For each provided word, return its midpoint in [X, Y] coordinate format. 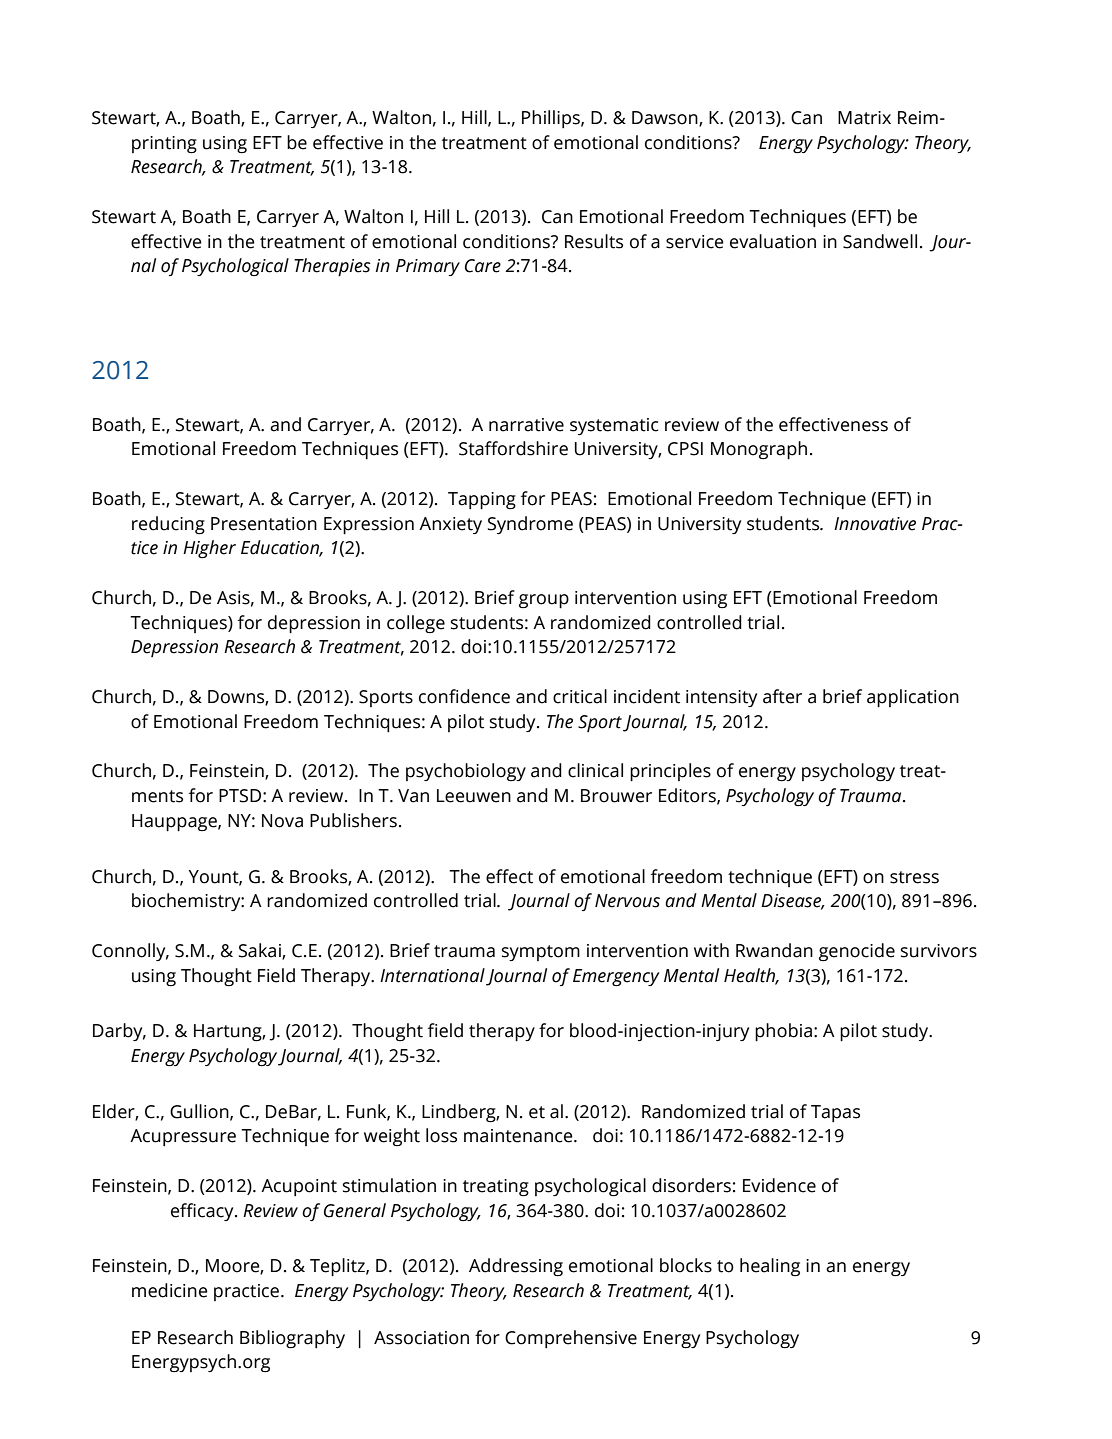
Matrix [864, 118]
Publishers [353, 820]
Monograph [759, 450]
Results [594, 241]
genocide [857, 952]
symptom [541, 953]
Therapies [332, 267]
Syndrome [530, 525]
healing [770, 1267]
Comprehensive [571, 1339]
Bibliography [292, 1339]
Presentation [264, 524]
